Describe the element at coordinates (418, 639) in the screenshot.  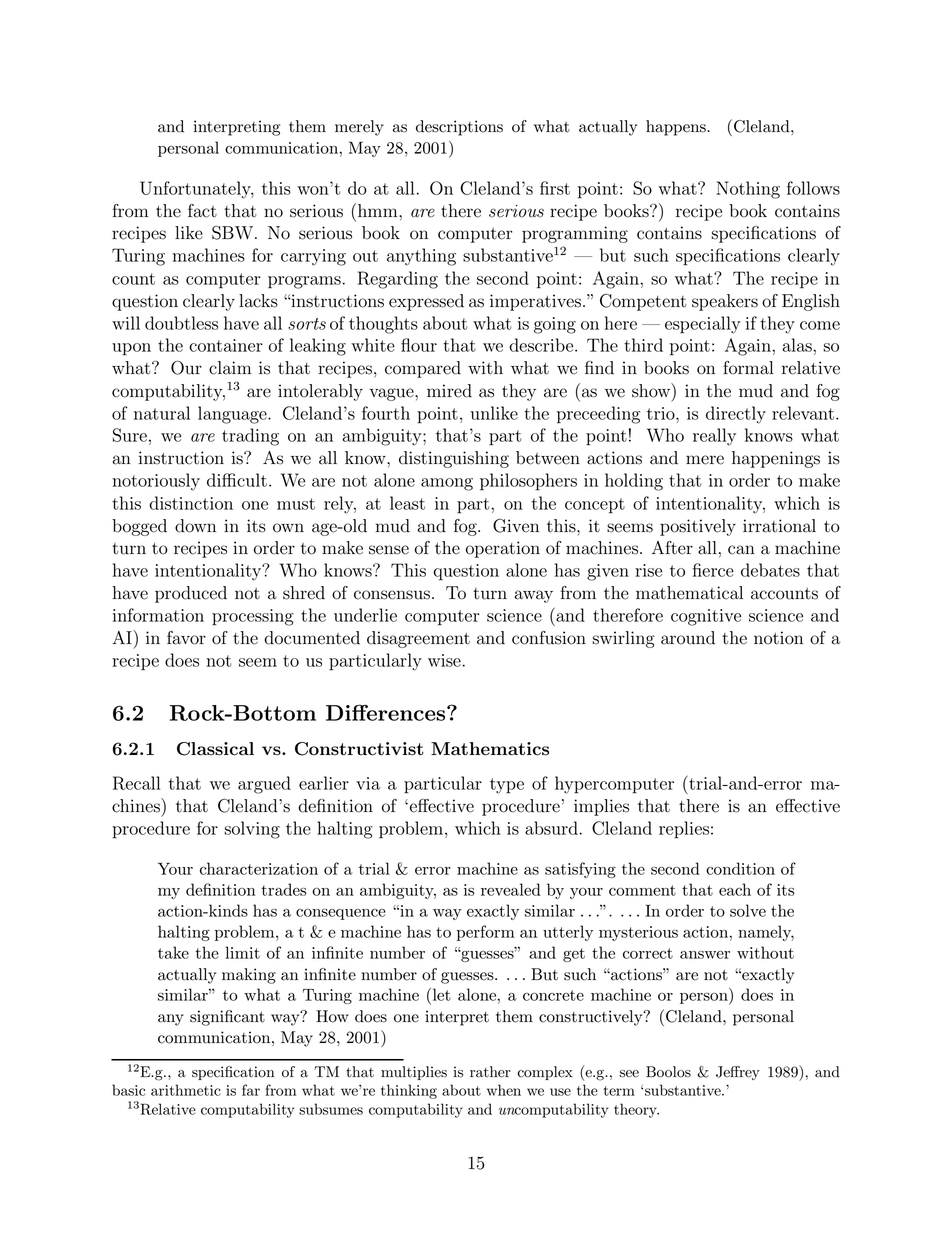
I see `disagreement` at that location.
